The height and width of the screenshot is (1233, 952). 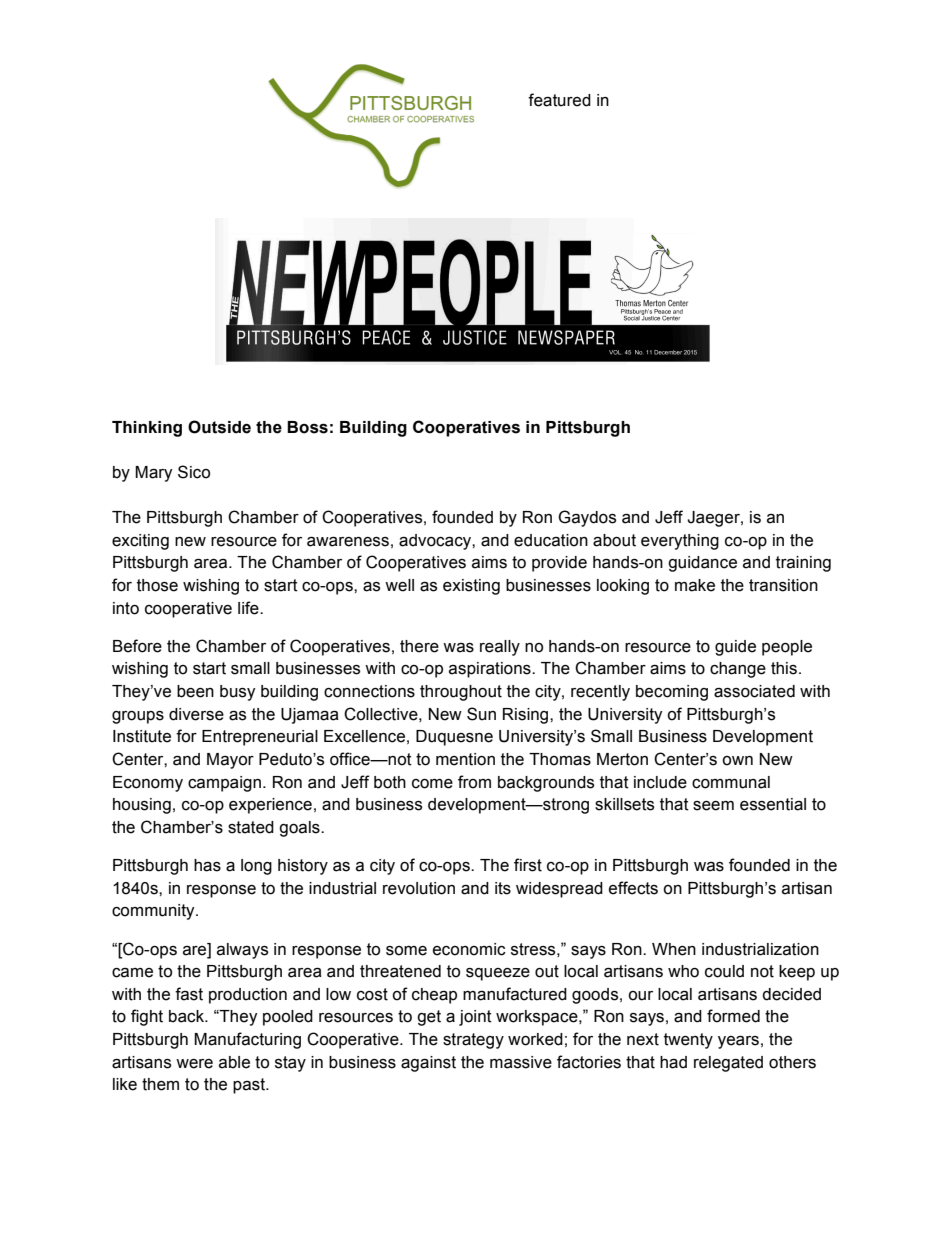 I want to click on Jaeger, so click(x=714, y=519).
